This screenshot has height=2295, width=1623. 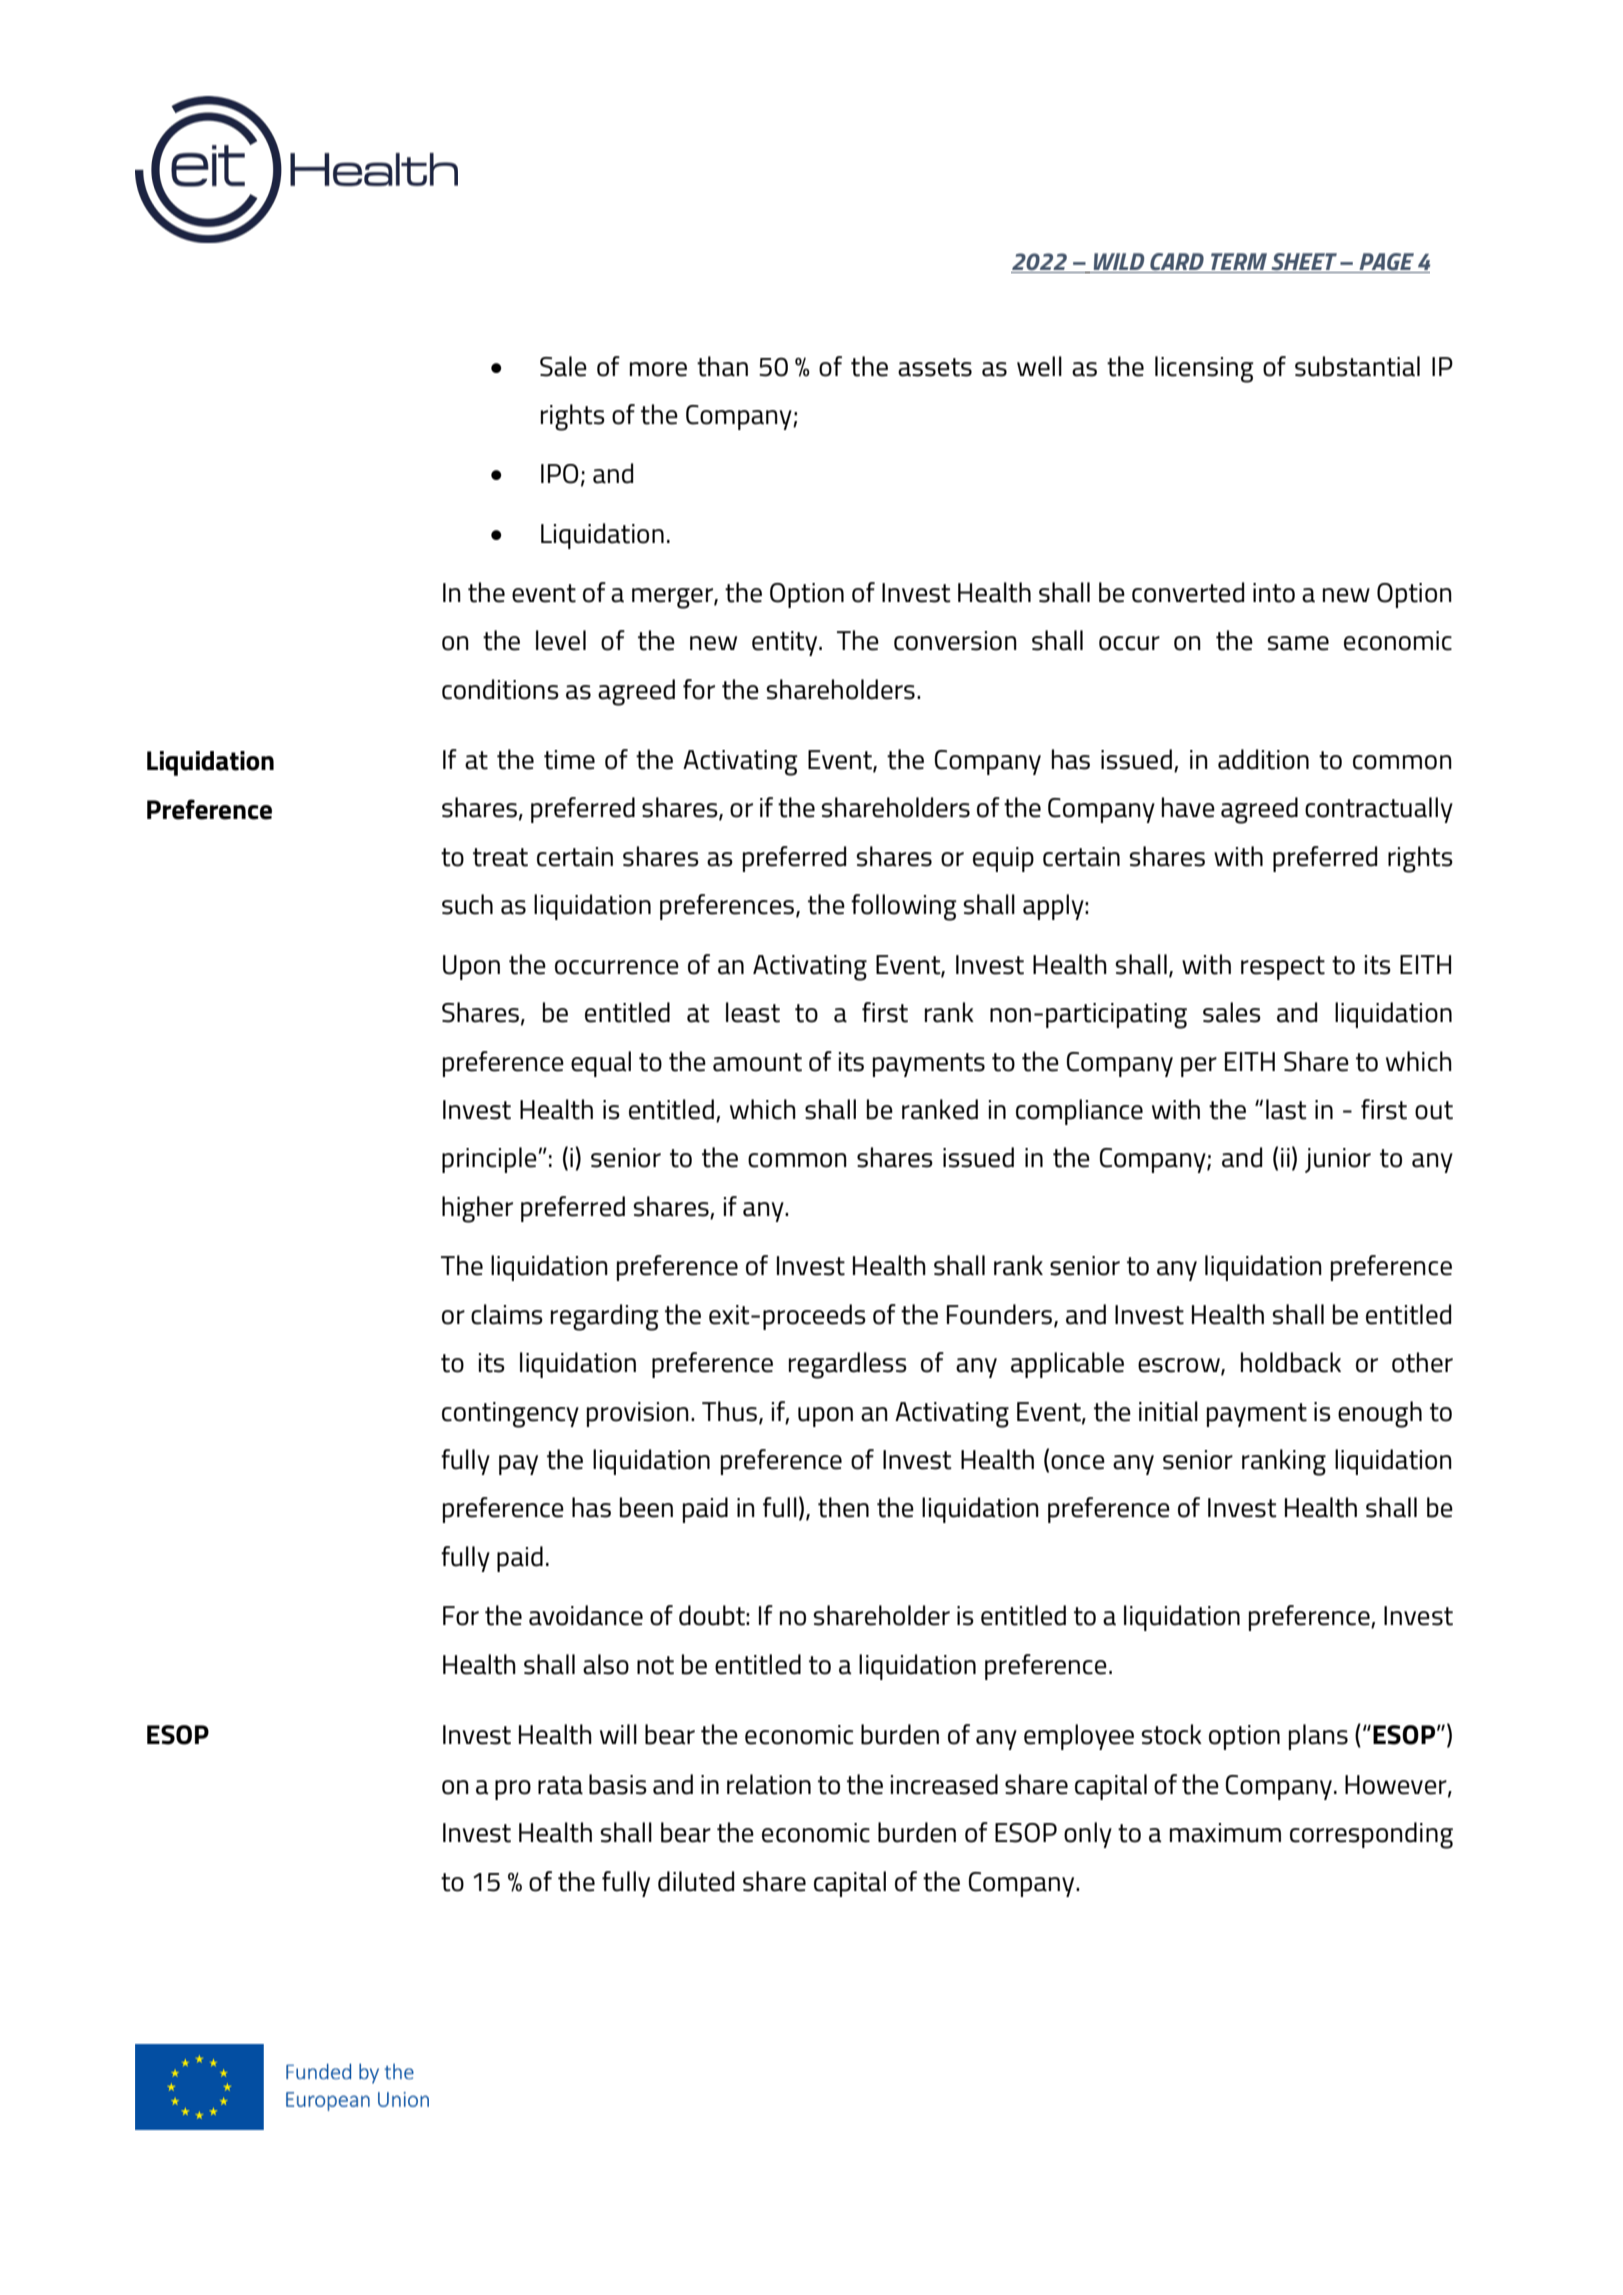 What do you see at coordinates (1286, 1109) in the screenshot?
I see `last` at bounding box center [1286, 1109].
